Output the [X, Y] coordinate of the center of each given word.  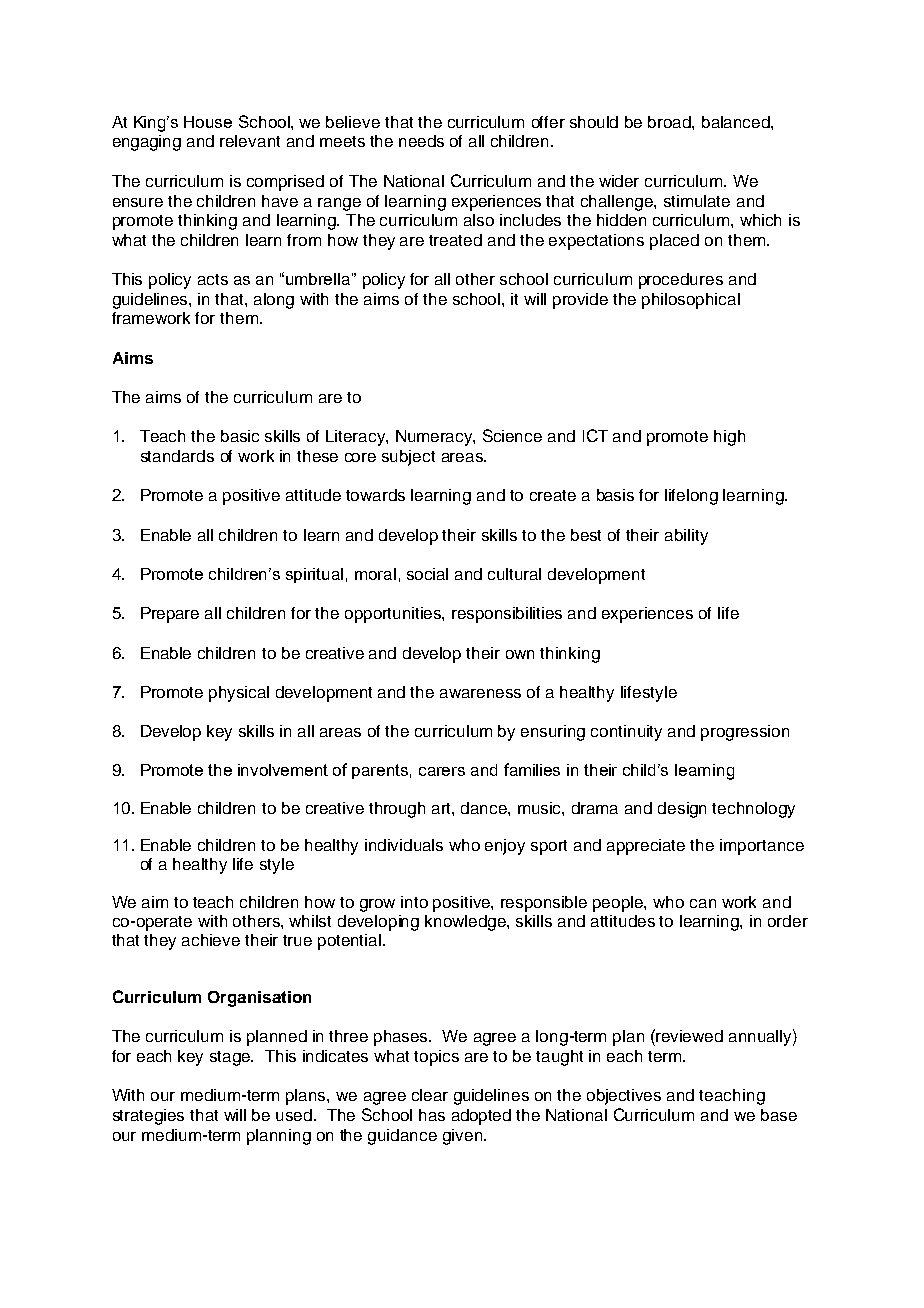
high [729, 438]
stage [231, 1058]
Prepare [170, 615]
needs [421, 141]
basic [240, 436]
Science [512, 435]
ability [686, 537]
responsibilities [507, 615]
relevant [250, 141]
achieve [211, 940]
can [703, 903]
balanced [737, 122]
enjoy [505, 847]
